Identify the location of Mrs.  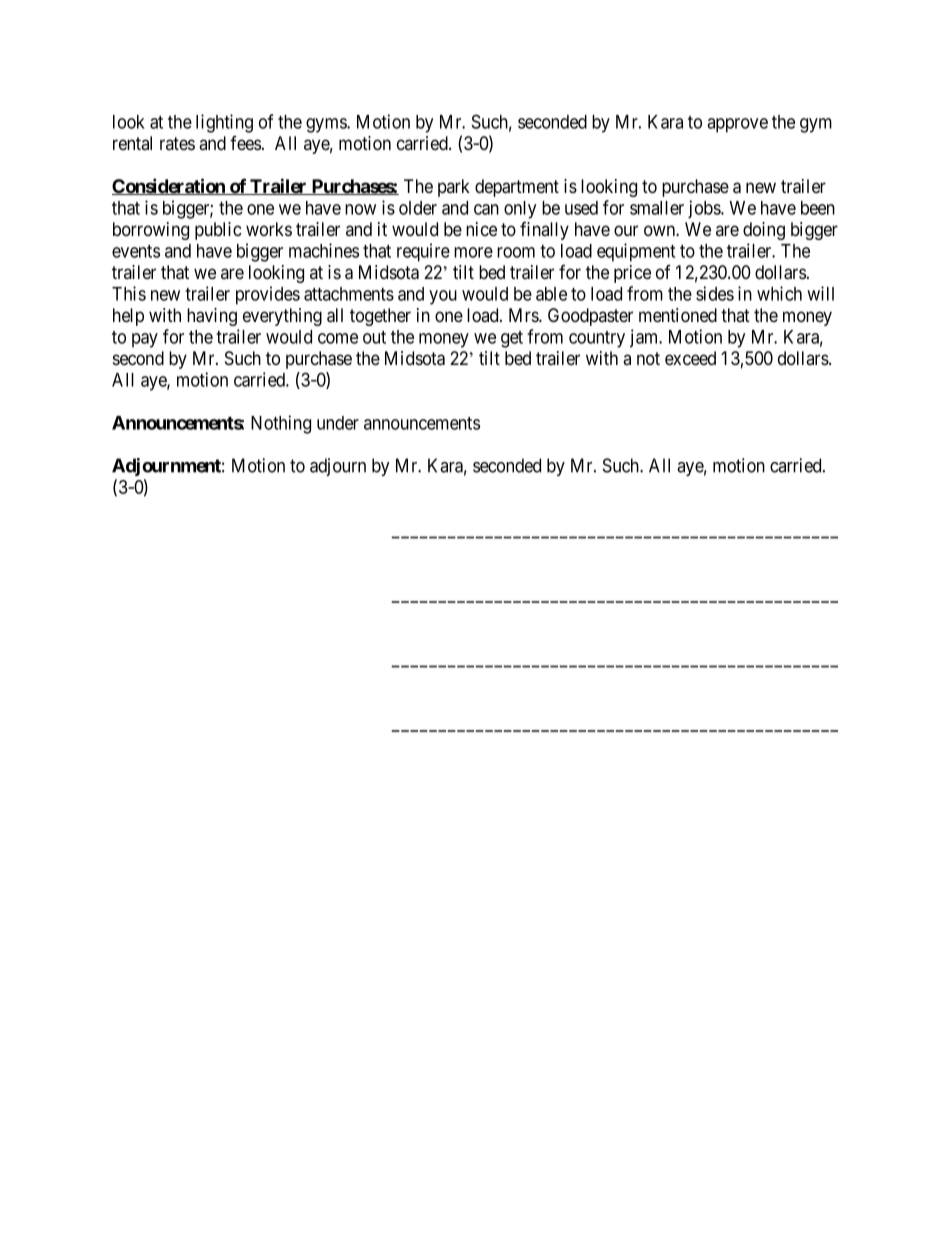
(524, 315).
